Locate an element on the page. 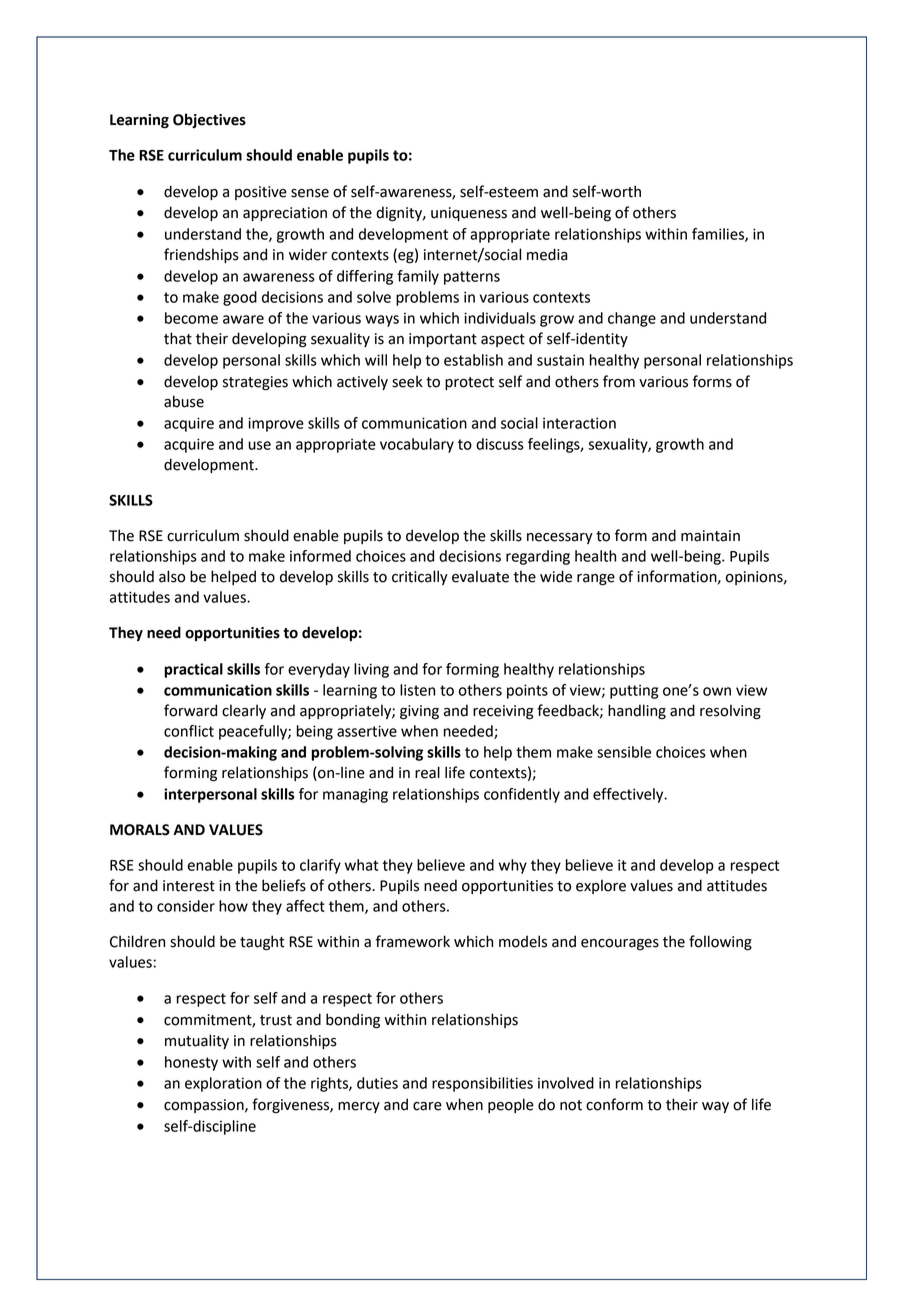 The height and width of the page is (1316, 903). abuse is located at coordinates (184, 401).
